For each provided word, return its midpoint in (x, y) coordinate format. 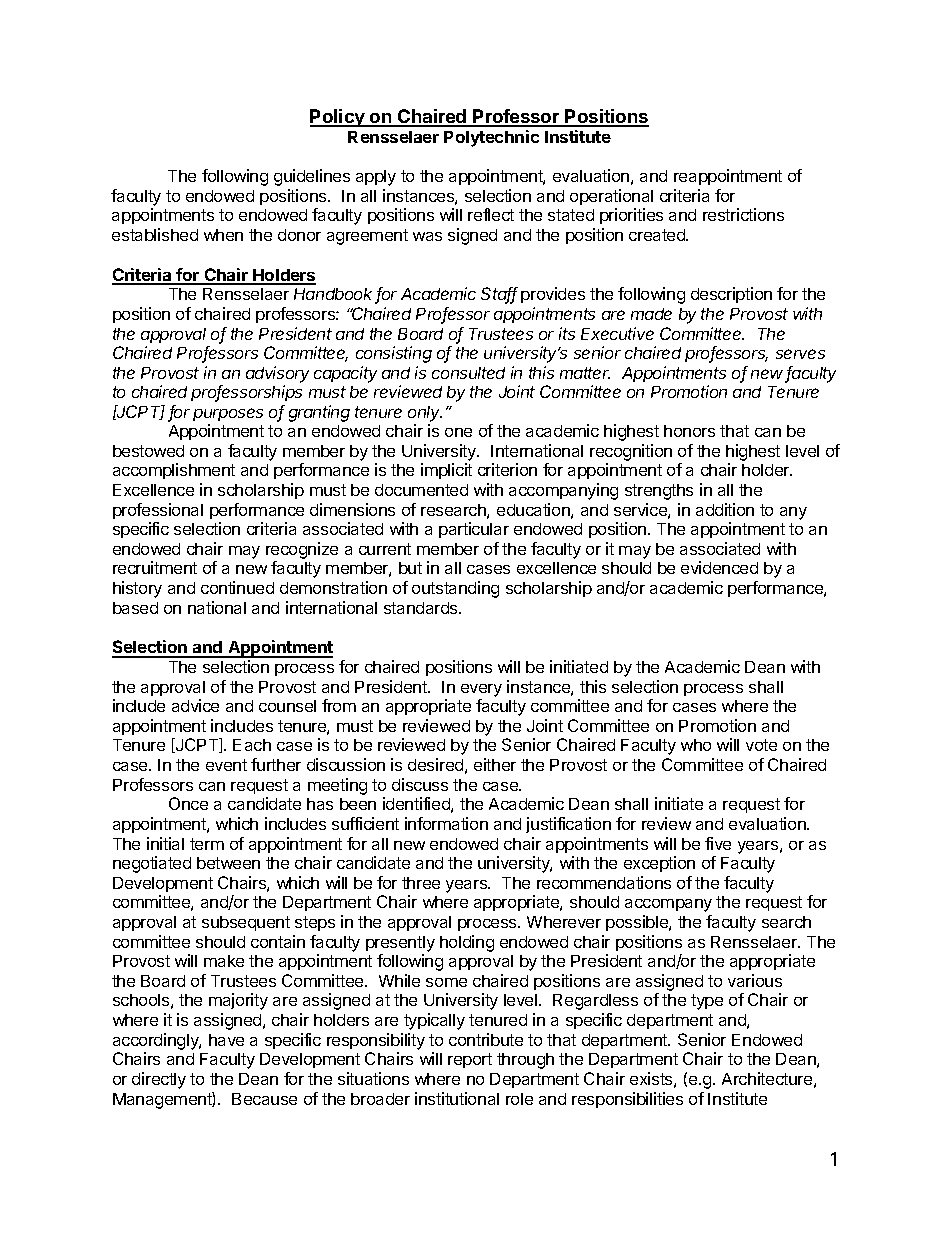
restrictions (743, 214)
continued (237, 587)
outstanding (455, 589)
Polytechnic (491, 138)
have (226, 1040)
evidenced (719, 567)
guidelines (312, 177)
